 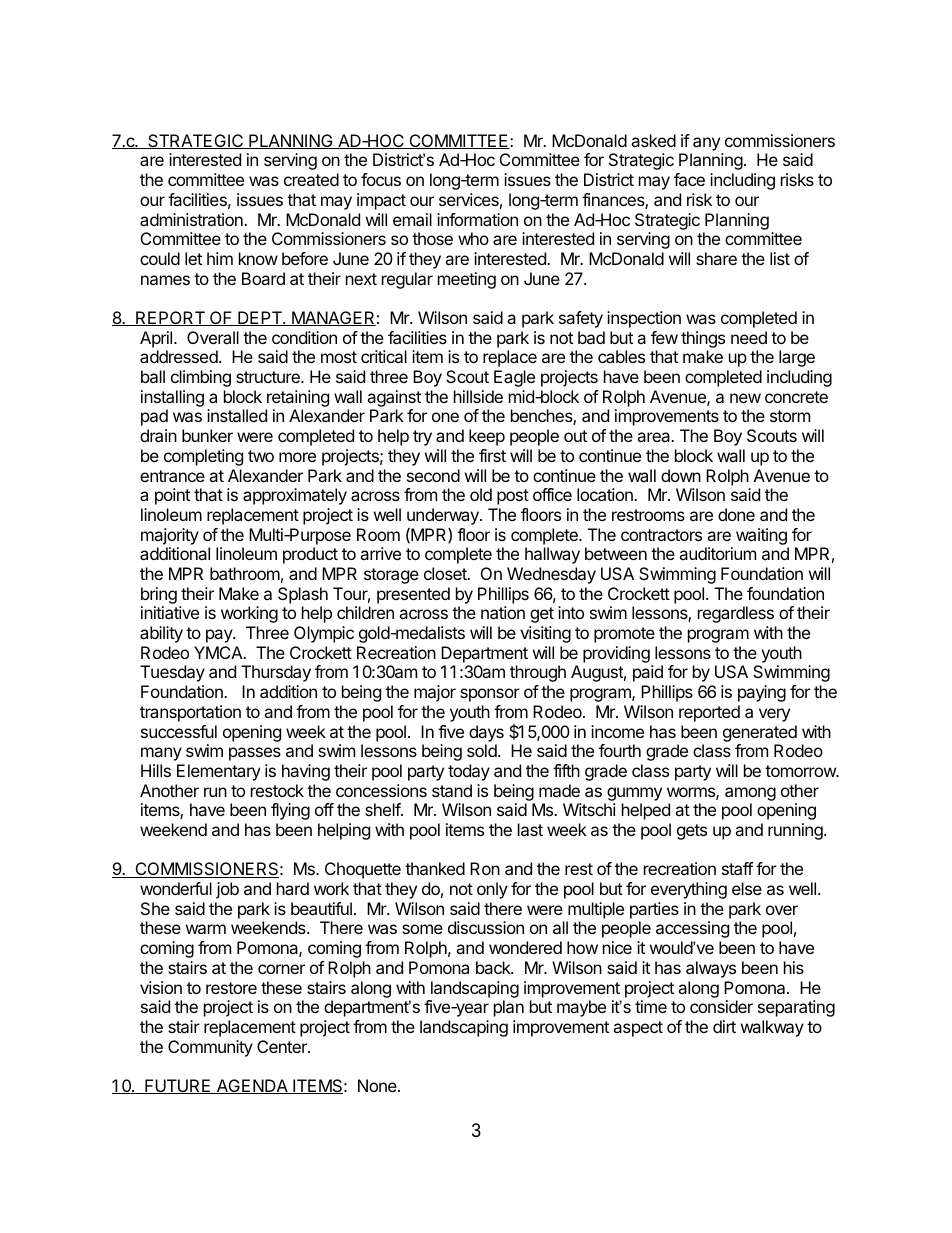 What do you see at coordinates (378, 1085) in the page?
I see `None` at bounding box center [378, 1085].
